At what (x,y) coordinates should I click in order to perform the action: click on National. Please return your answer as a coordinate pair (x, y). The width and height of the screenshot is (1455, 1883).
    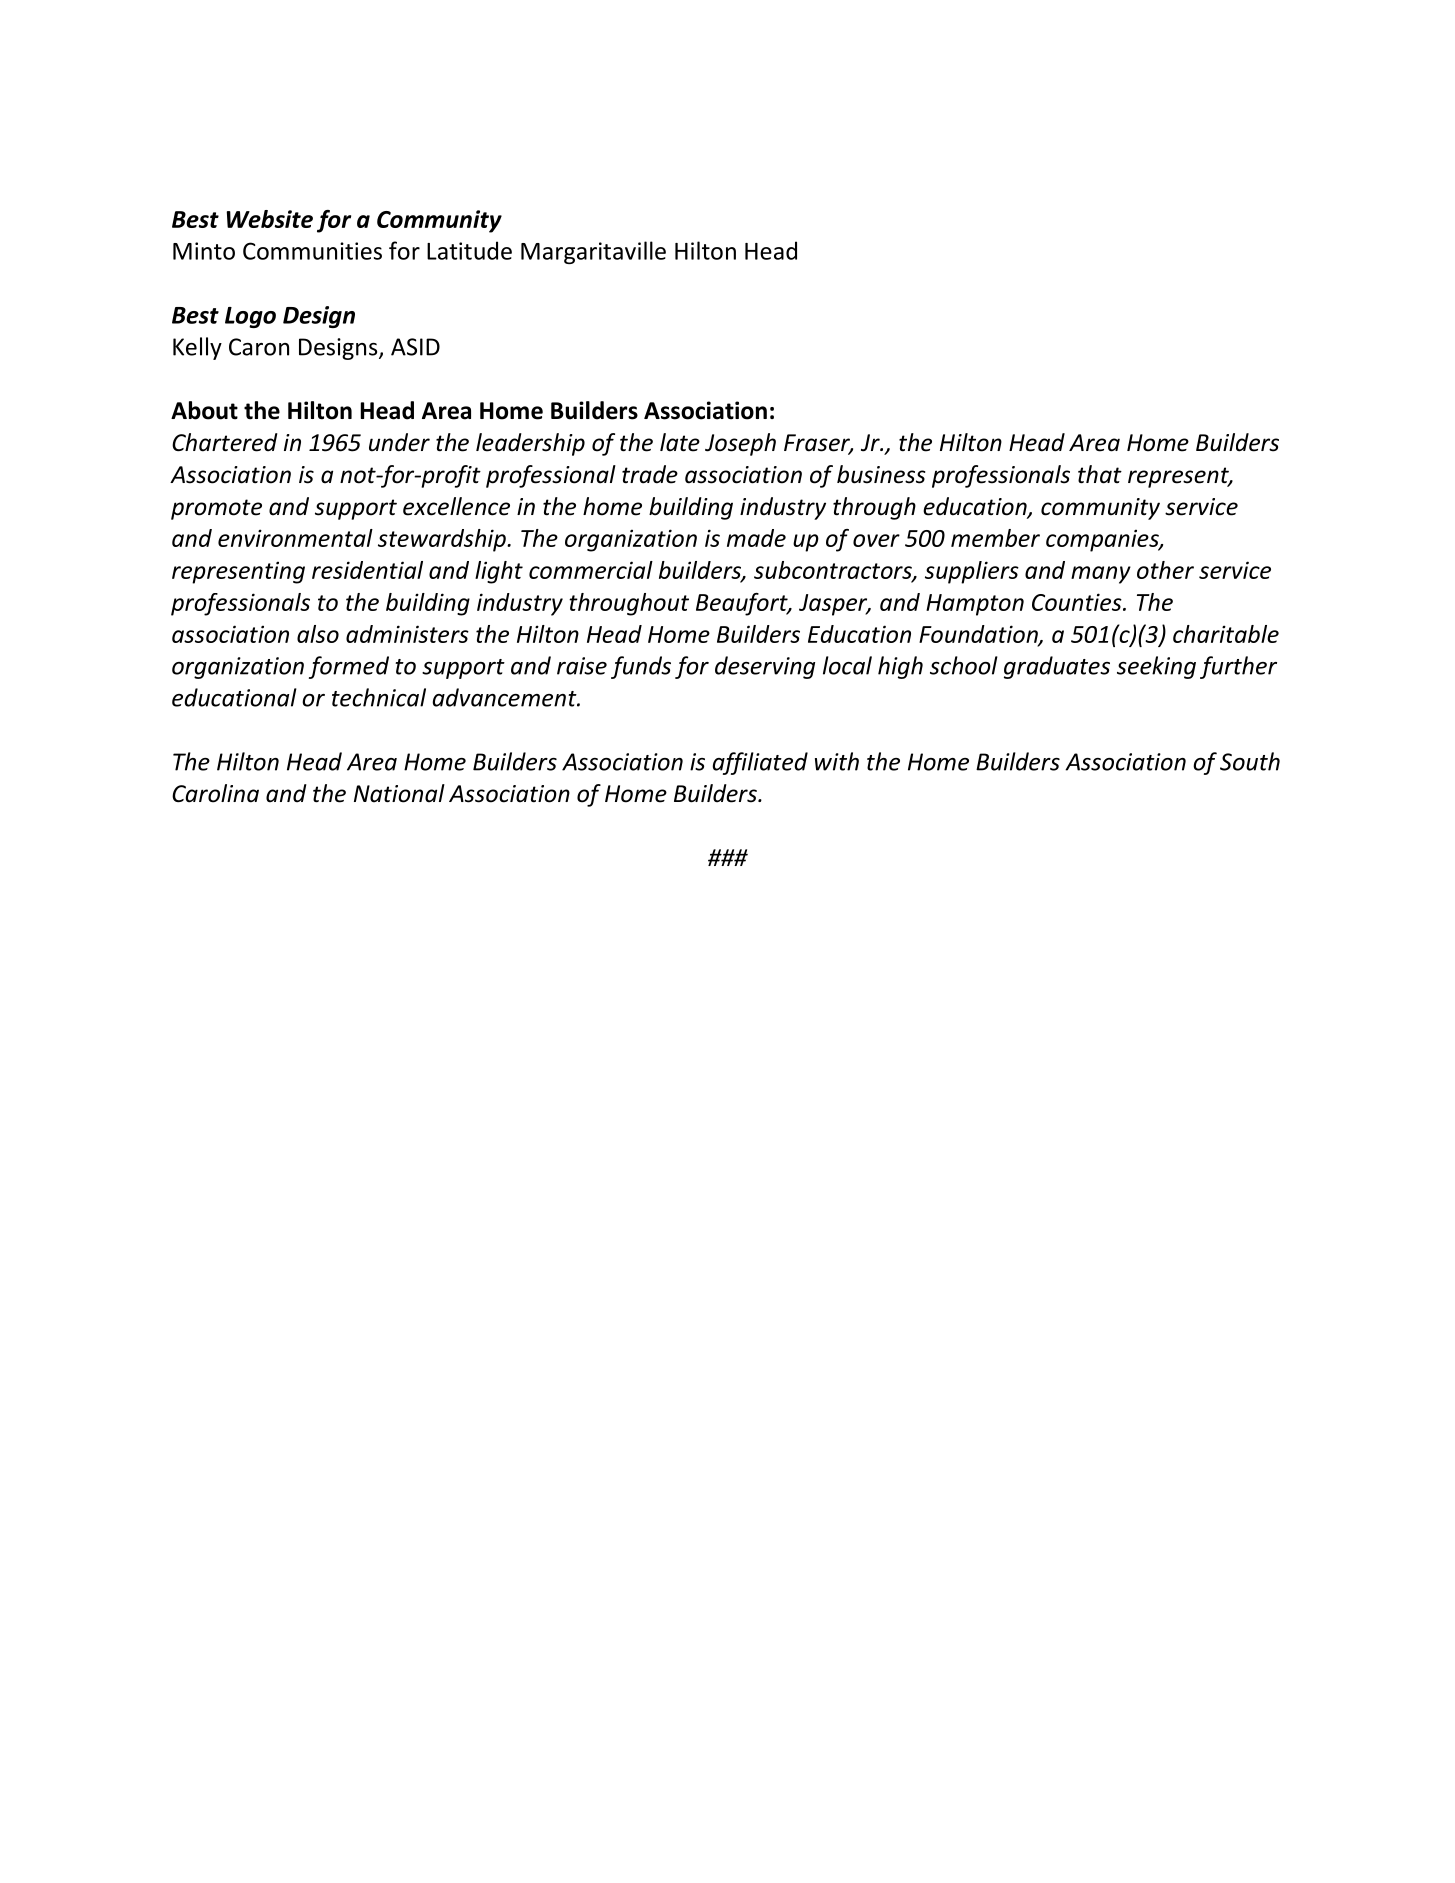
    Looking at the image, I should click on (399, 793).
